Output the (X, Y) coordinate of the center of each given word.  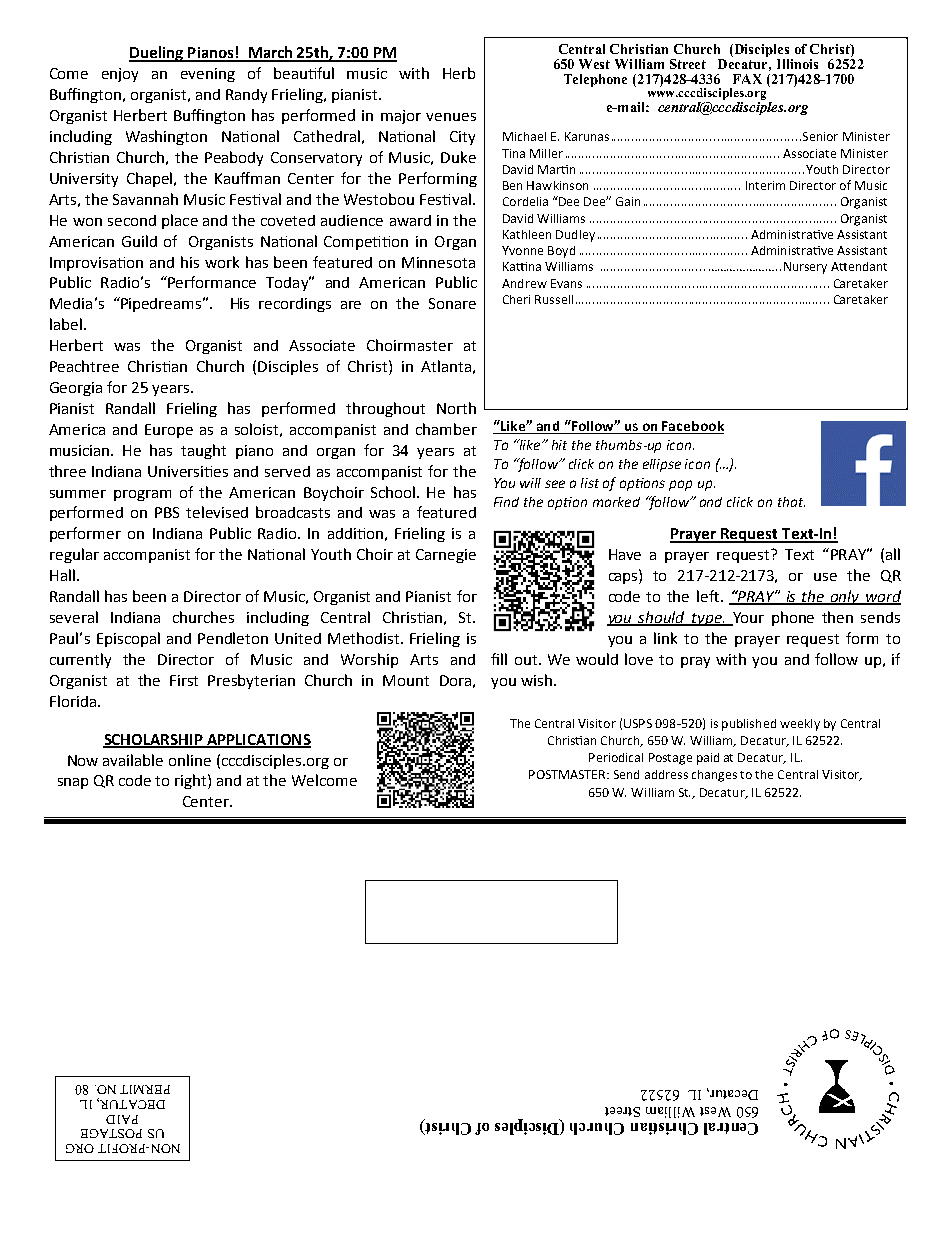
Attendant (859, 266)
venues (451, 117)
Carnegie (446, 556)
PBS (167, 512)
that (791, 502)
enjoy (120, 75)
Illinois (797, 64)
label (66, 324)
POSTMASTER (568, 774)
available (133, 760)
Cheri (516, 299)
